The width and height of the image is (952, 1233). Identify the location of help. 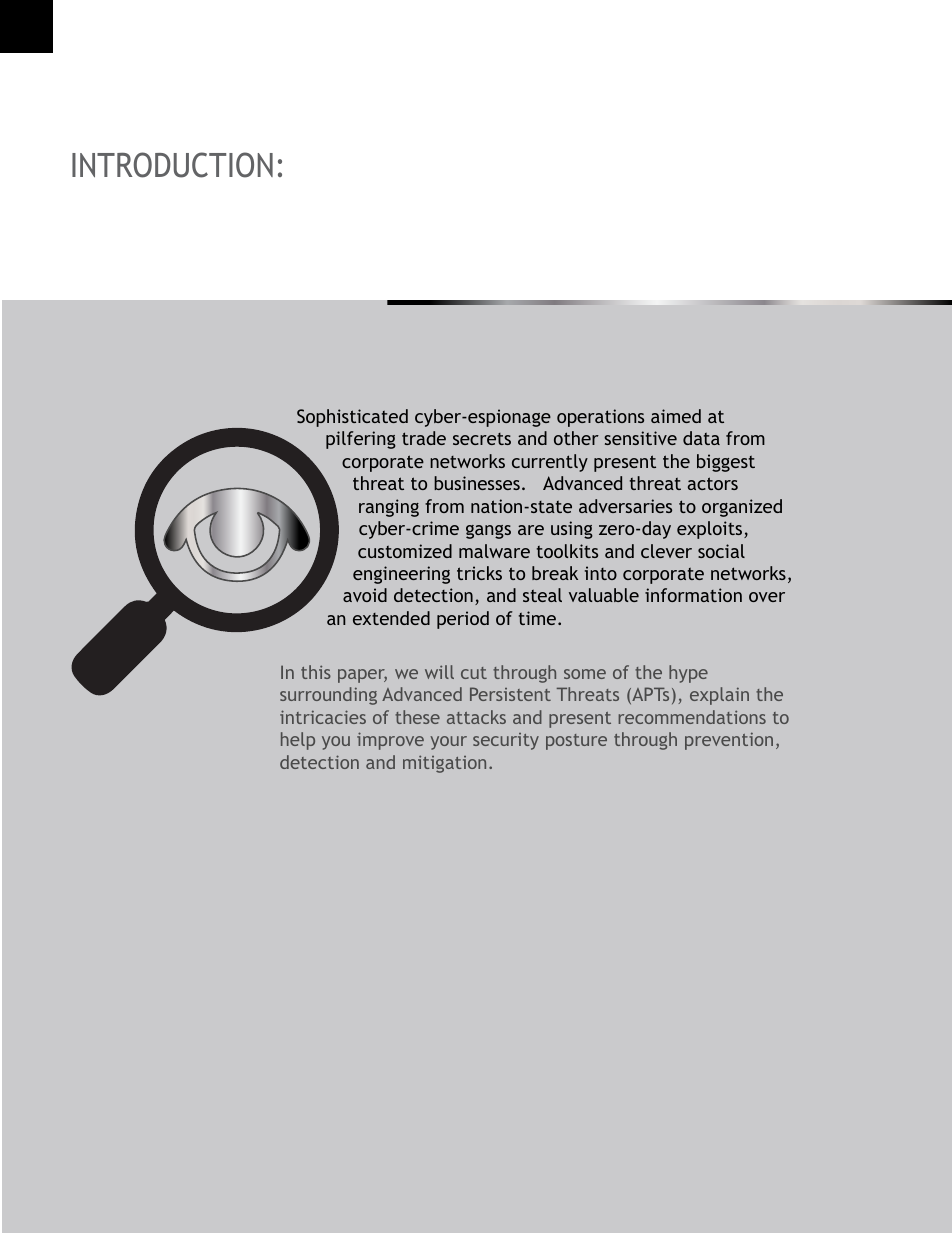
(298, 741).
